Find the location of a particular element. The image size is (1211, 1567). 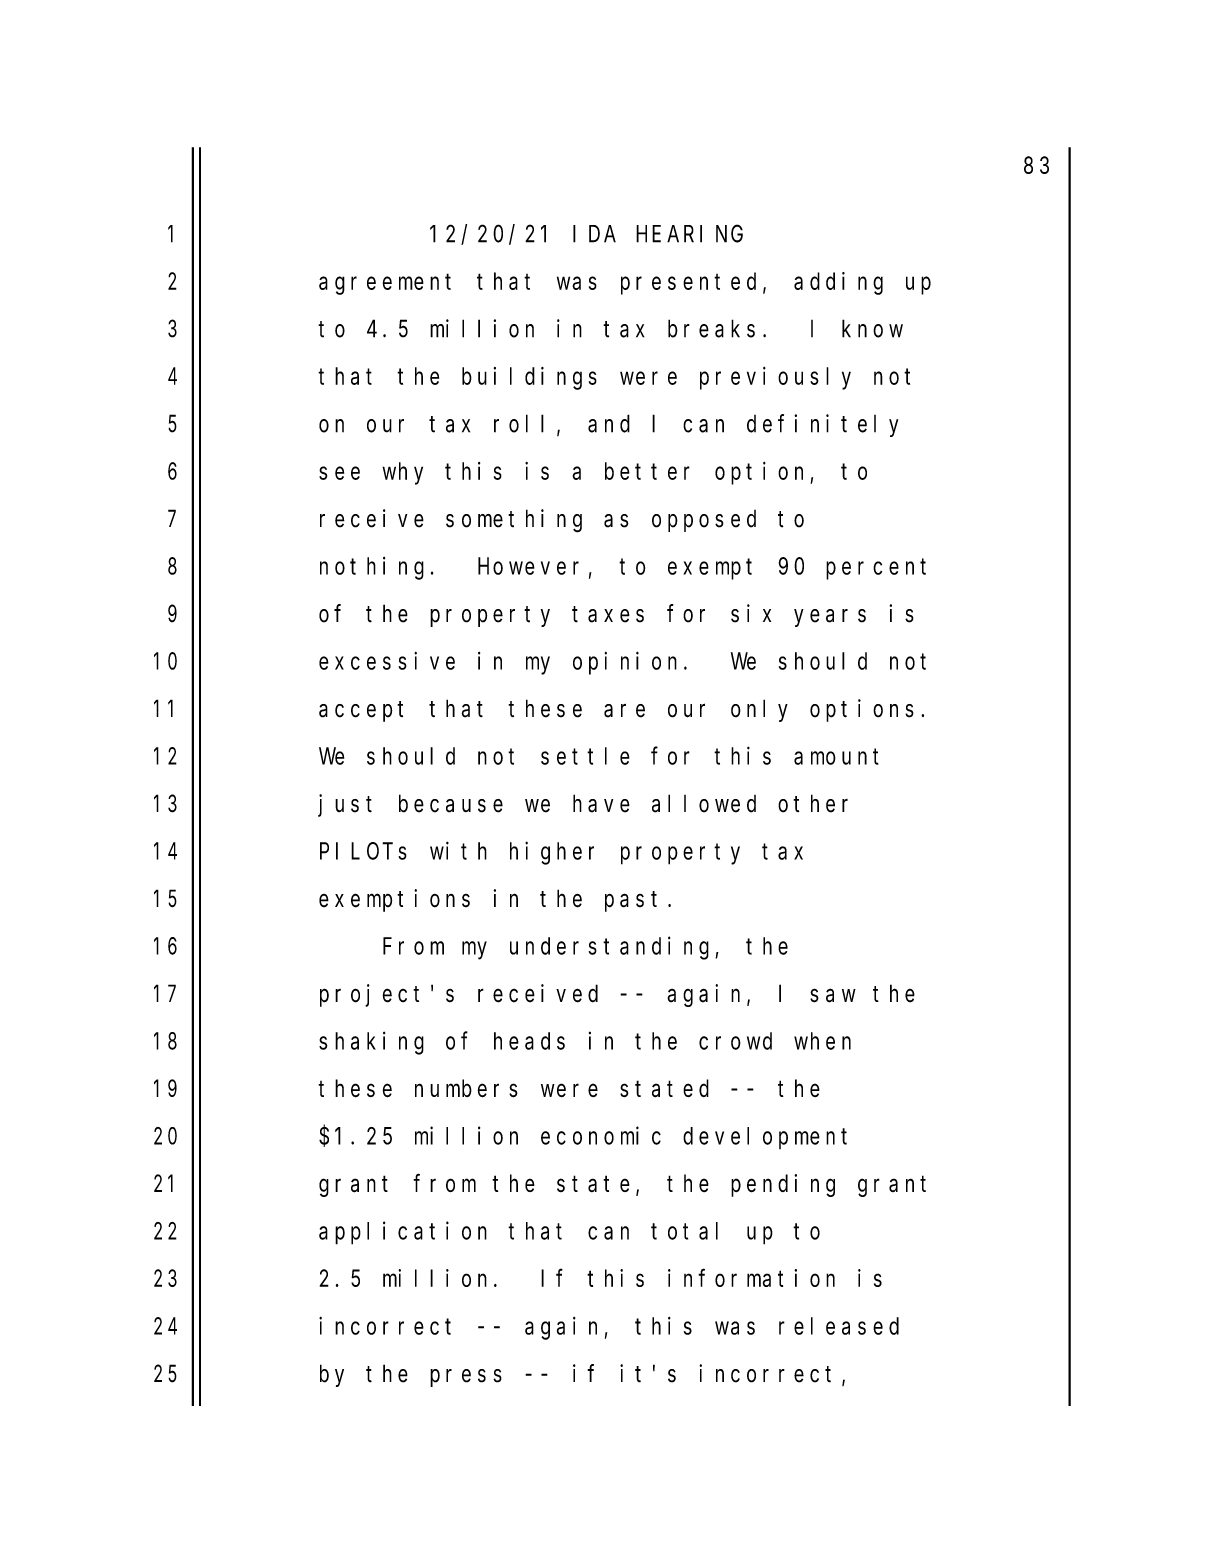

excessive is located at coordinates (387, 661).
